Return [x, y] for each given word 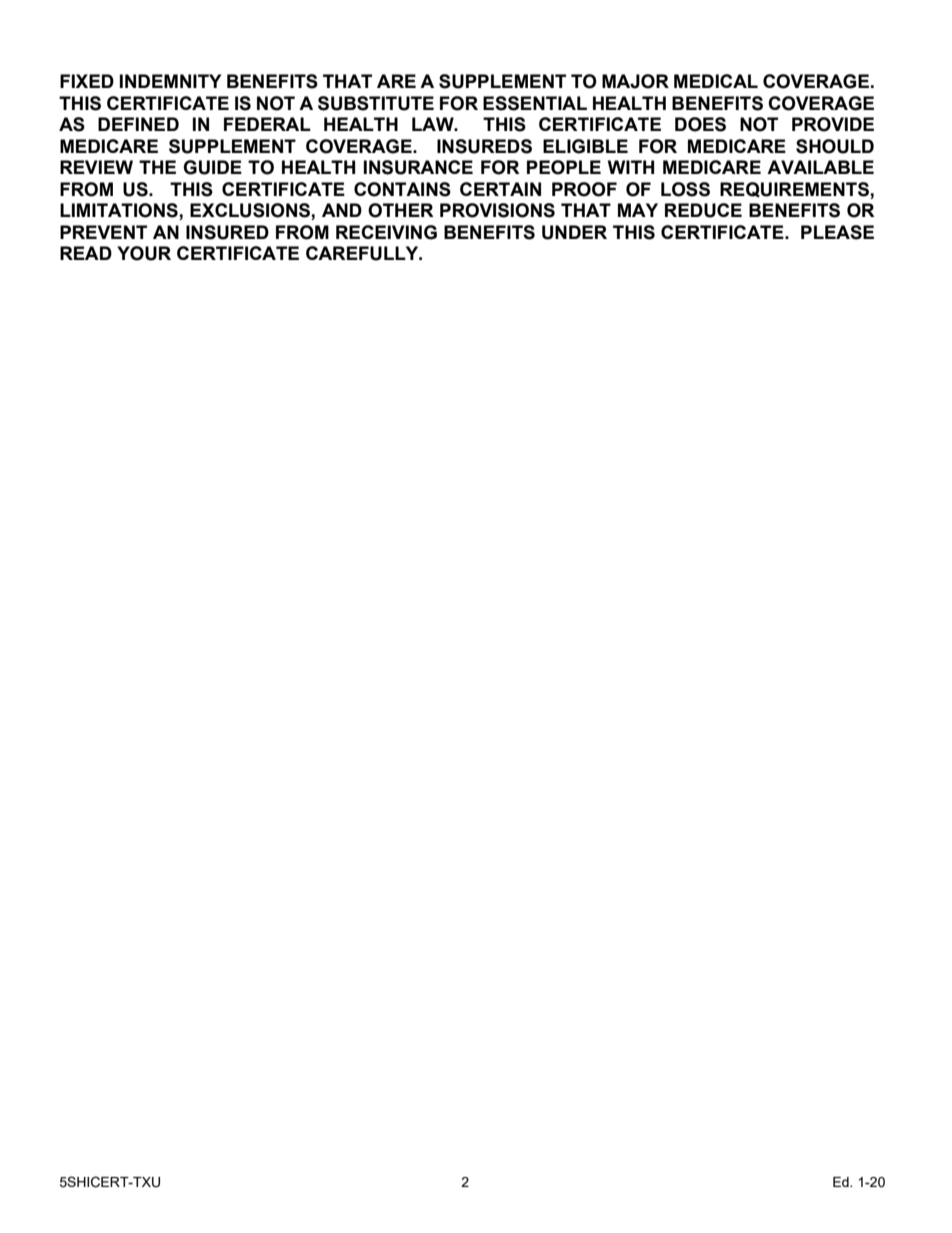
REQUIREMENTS [795, 190]
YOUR [144, 253]
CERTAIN [500, 189]
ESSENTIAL [535, 103]
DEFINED [138, 124]
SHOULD [835, 146]
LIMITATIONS [120, 211]
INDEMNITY [170, 81]
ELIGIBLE [585, 146]
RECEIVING [386, 232]
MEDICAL [716, 81]
